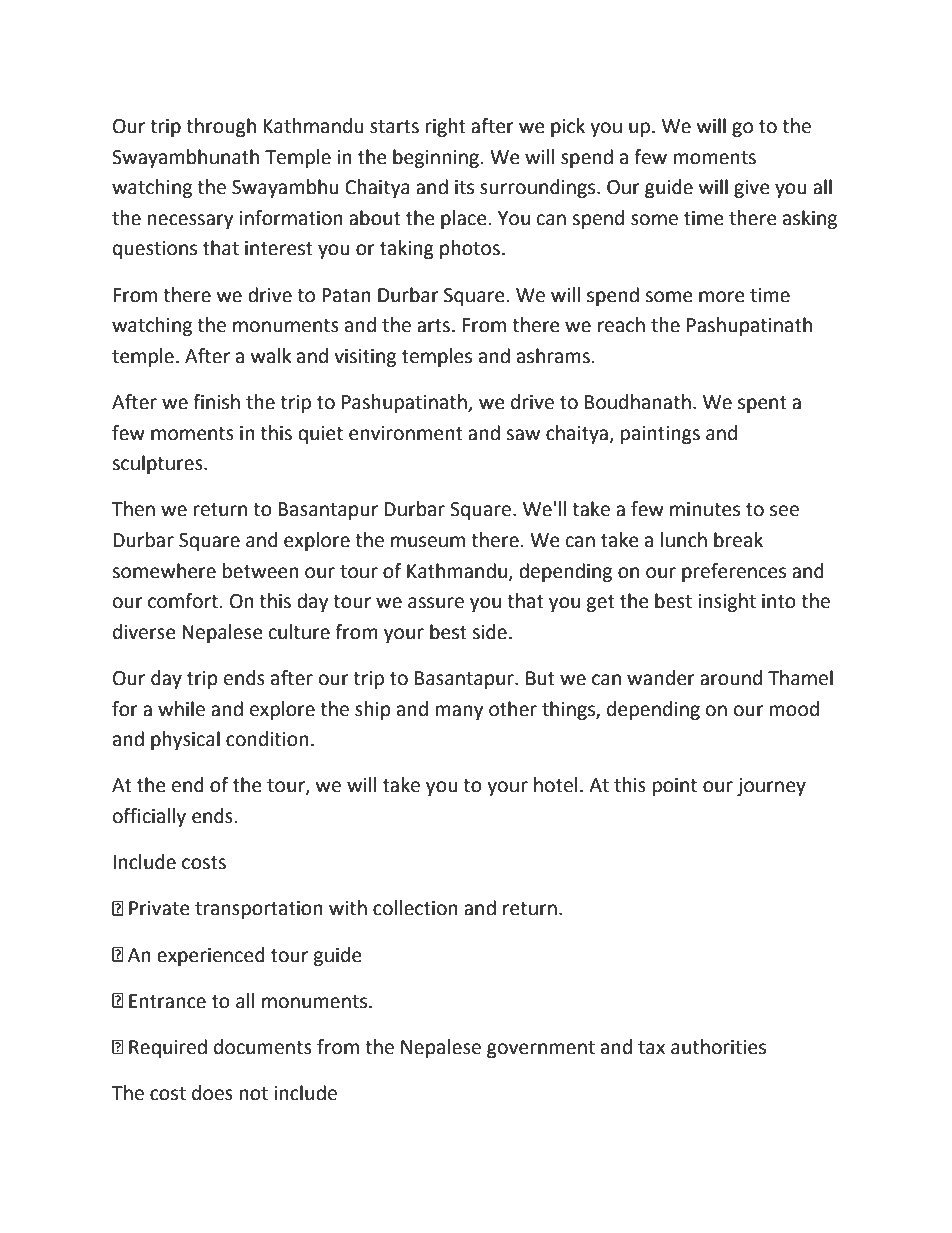 The image size is (952, 1233). Describe the element at coordinates (489, 632) in the image. I see `side` at that location.
